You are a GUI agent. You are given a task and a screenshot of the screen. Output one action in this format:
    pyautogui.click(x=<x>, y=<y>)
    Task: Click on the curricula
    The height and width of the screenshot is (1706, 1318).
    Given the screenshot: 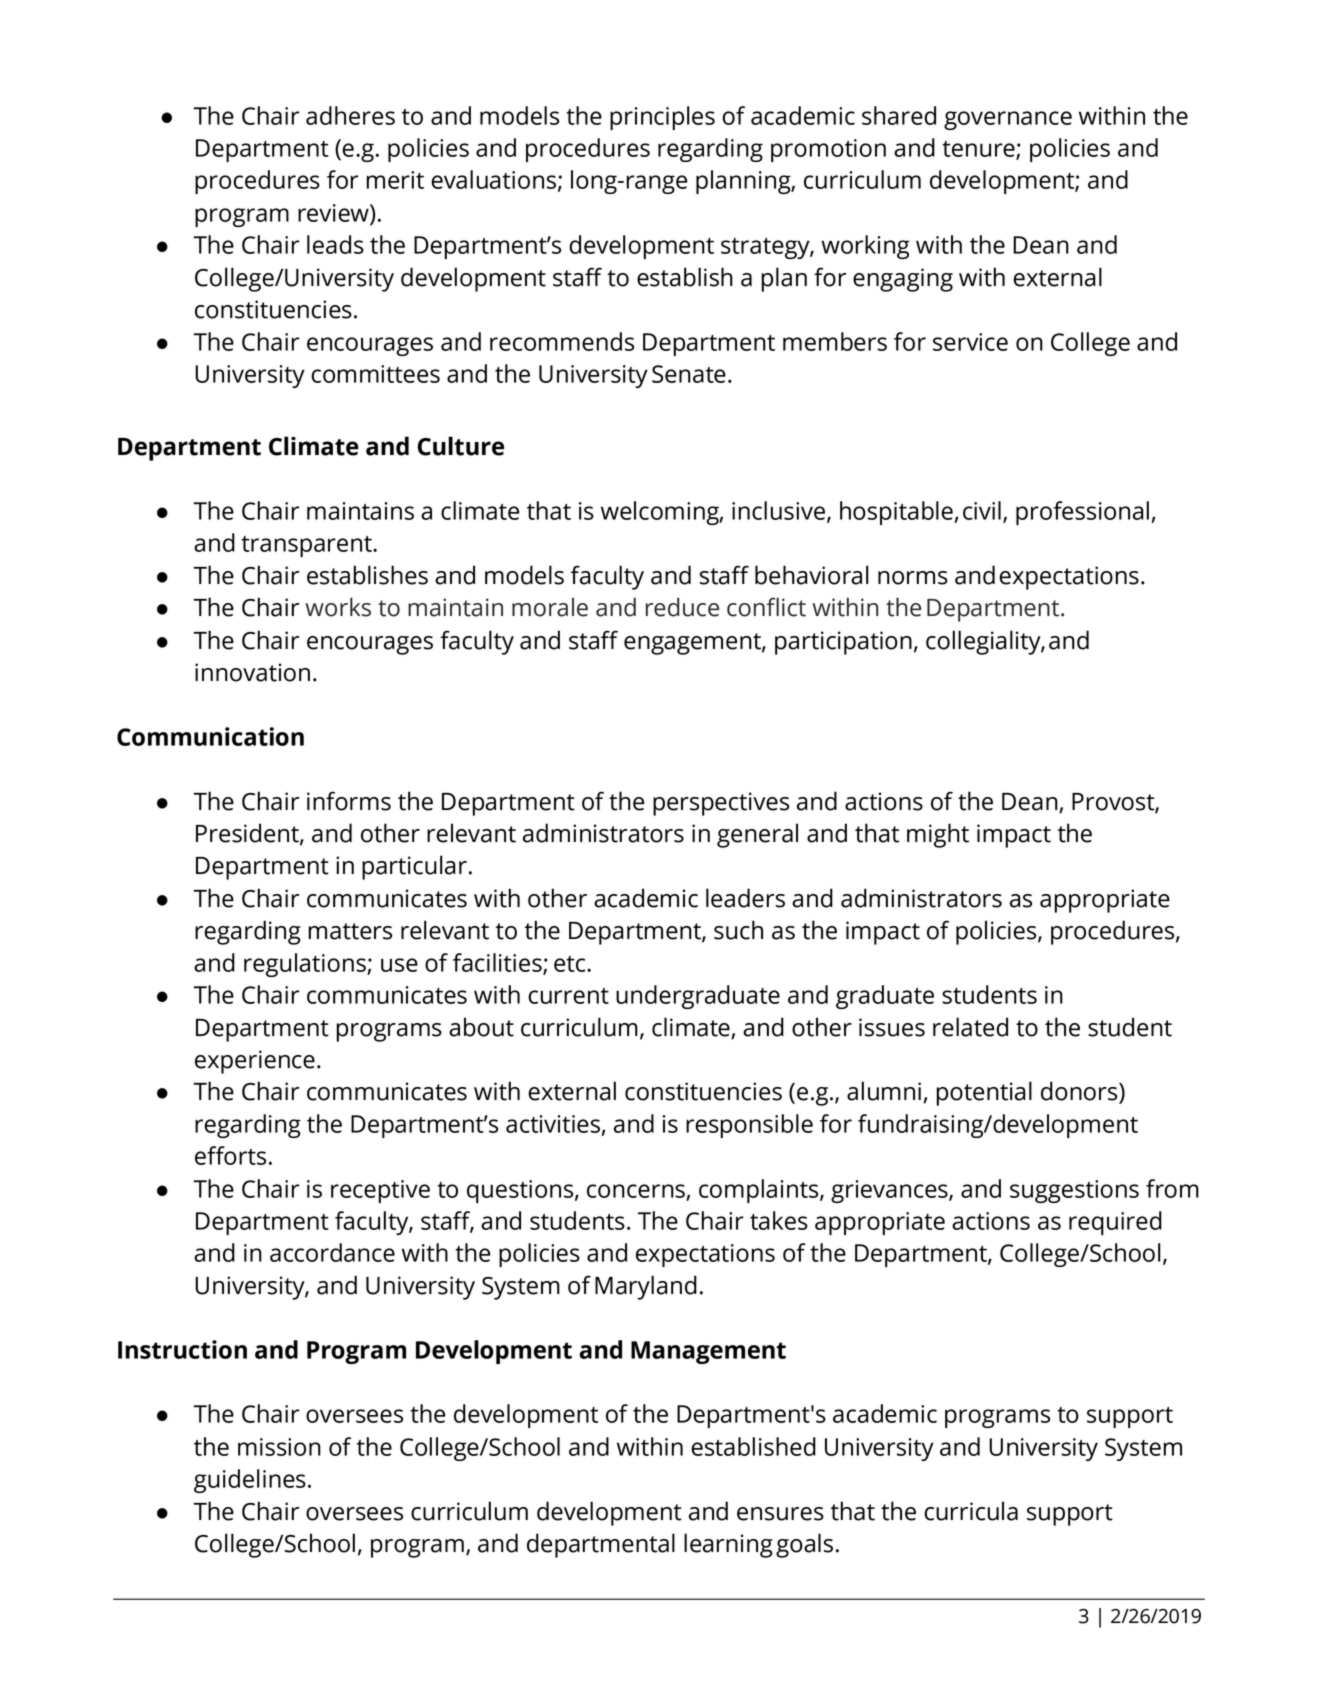 What is the action you would take?
    pyautogui.click(x=971, y=1511)
